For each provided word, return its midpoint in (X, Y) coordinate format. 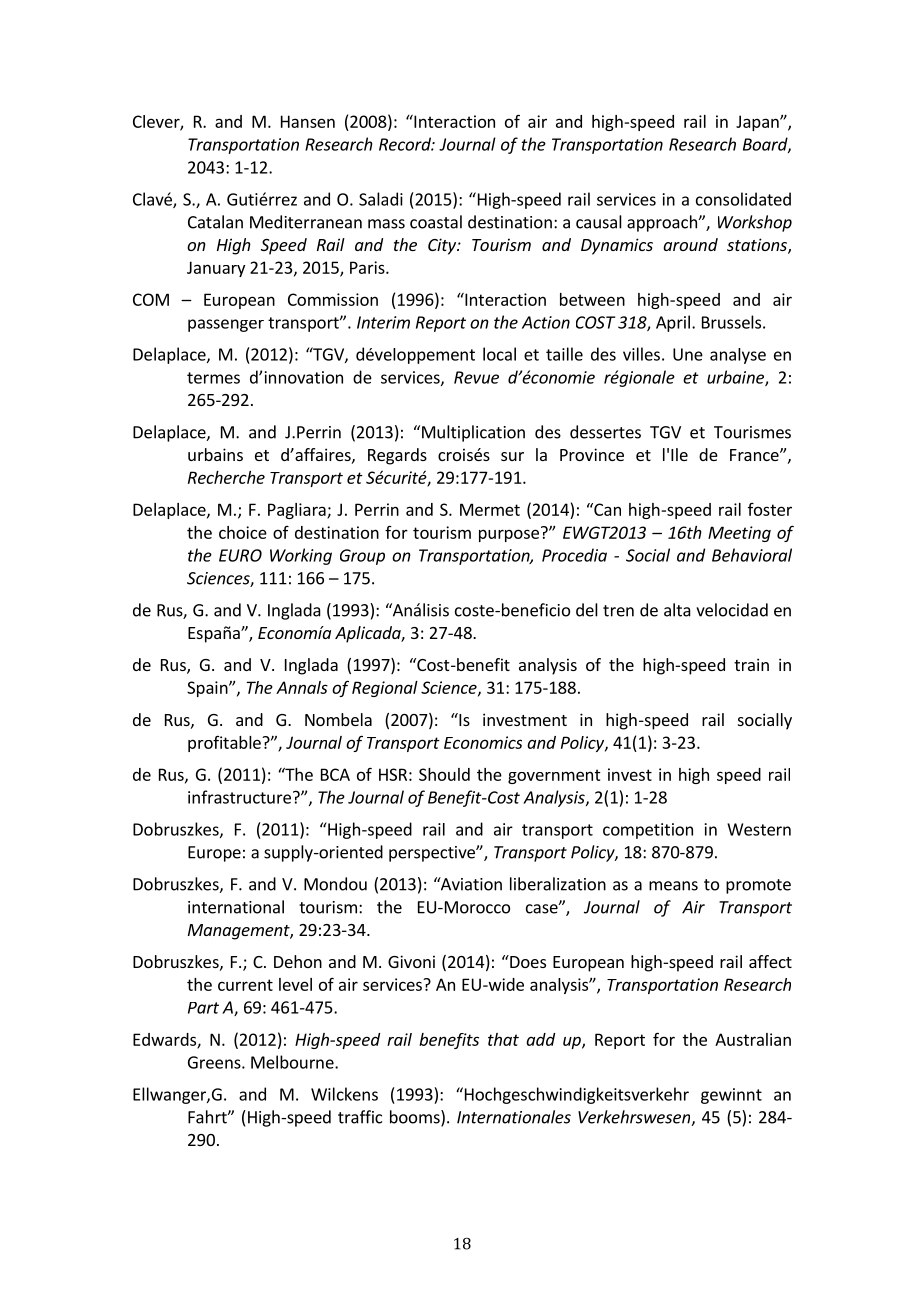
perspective (433, 854)
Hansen (308, 121)
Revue (476, 377)
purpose (509, 535)
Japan (758, 123)
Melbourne (293, 1062)
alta (677, 610)
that (503, 1039)
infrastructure (239, 797)
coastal (436, 222)
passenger (226, 325)
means (673, 886)
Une (688, 354)
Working (301, 556)
